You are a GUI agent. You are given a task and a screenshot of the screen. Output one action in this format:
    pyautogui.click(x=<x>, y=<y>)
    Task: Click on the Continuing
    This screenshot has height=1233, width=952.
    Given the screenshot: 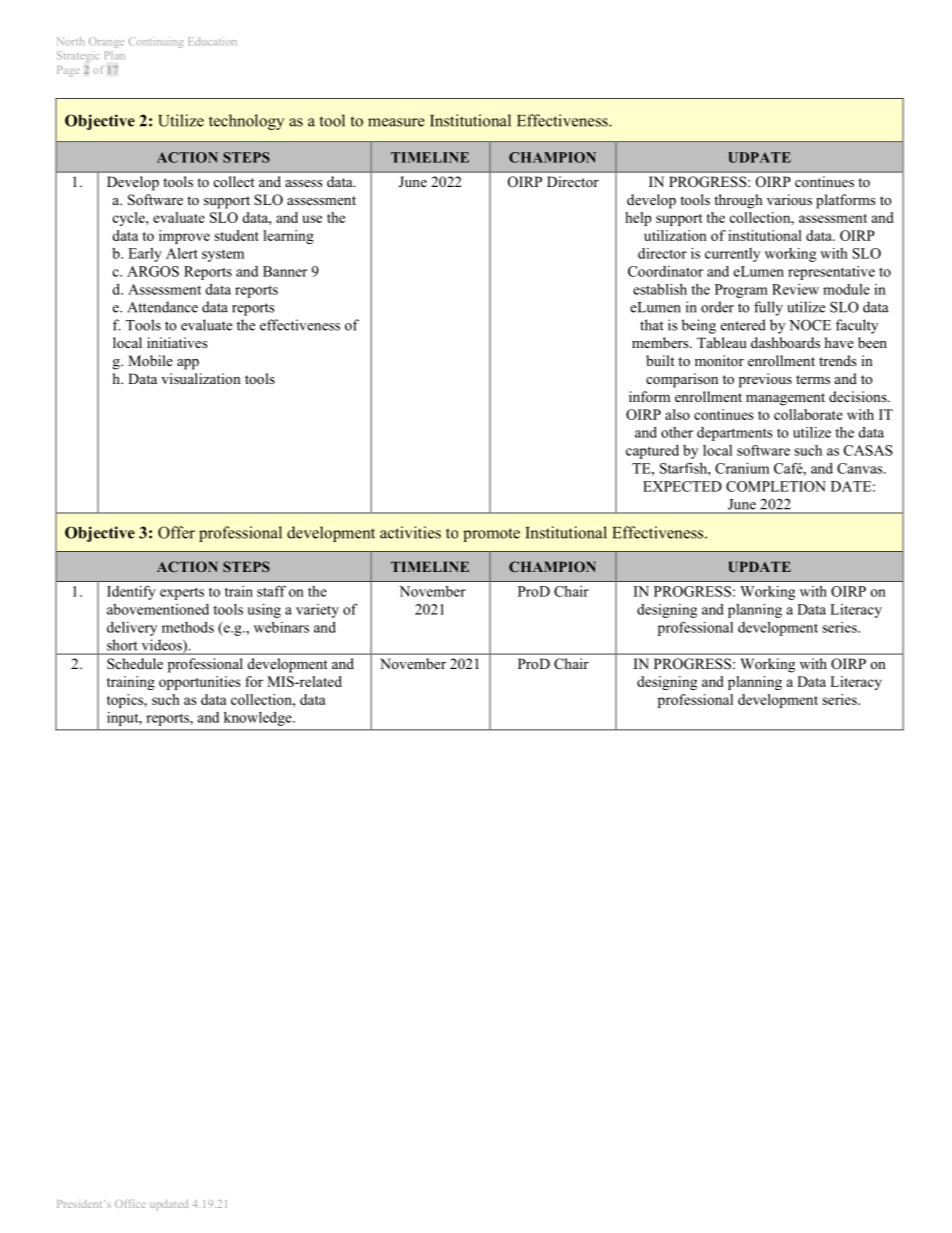 What is the action you would take?
    pyautogui.click(x=156, y=42)
